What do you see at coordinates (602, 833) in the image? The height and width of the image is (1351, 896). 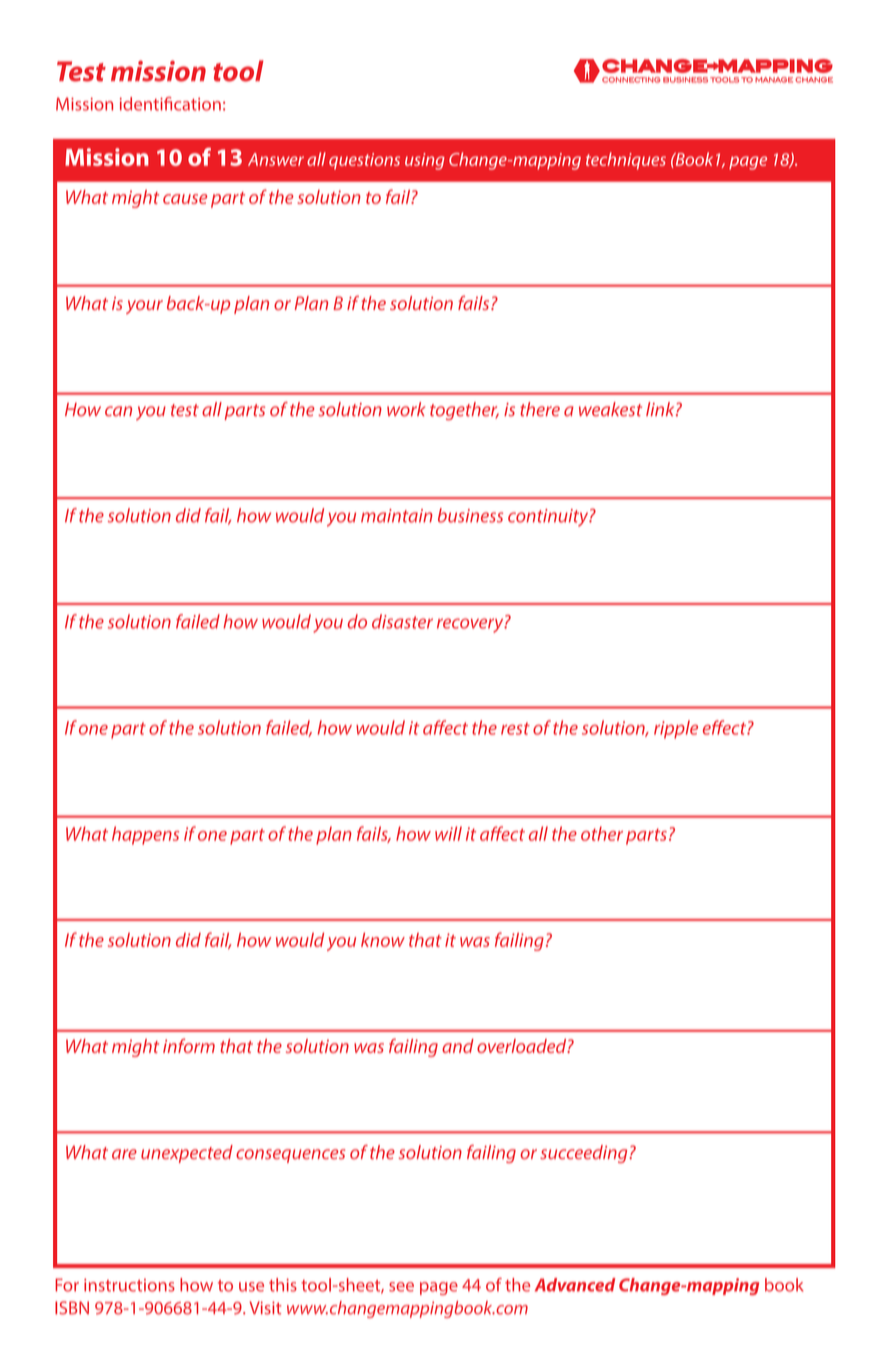 I see `other` at bounding box center [602, 833].
